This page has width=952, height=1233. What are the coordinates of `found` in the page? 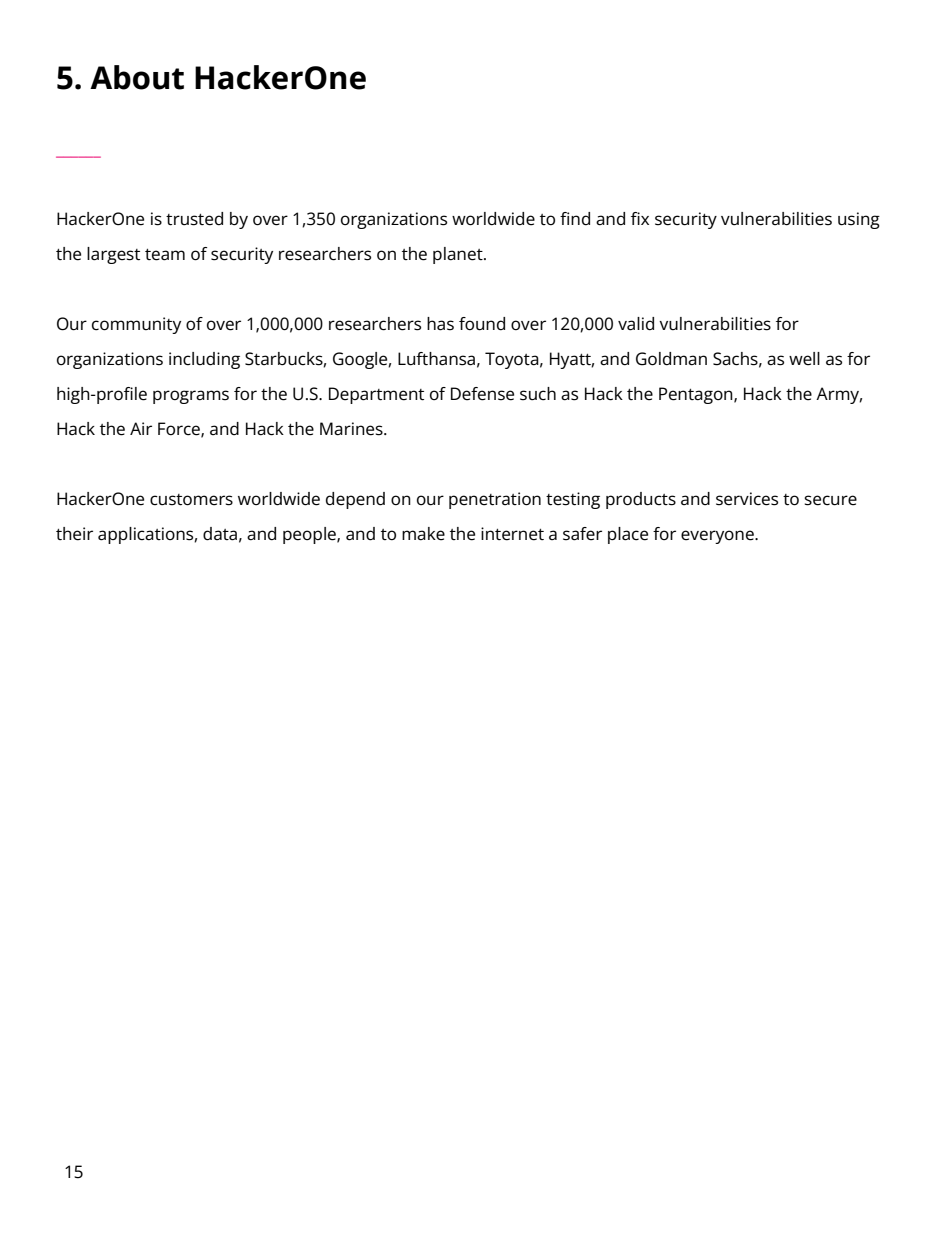 It's located at (482, 324).
